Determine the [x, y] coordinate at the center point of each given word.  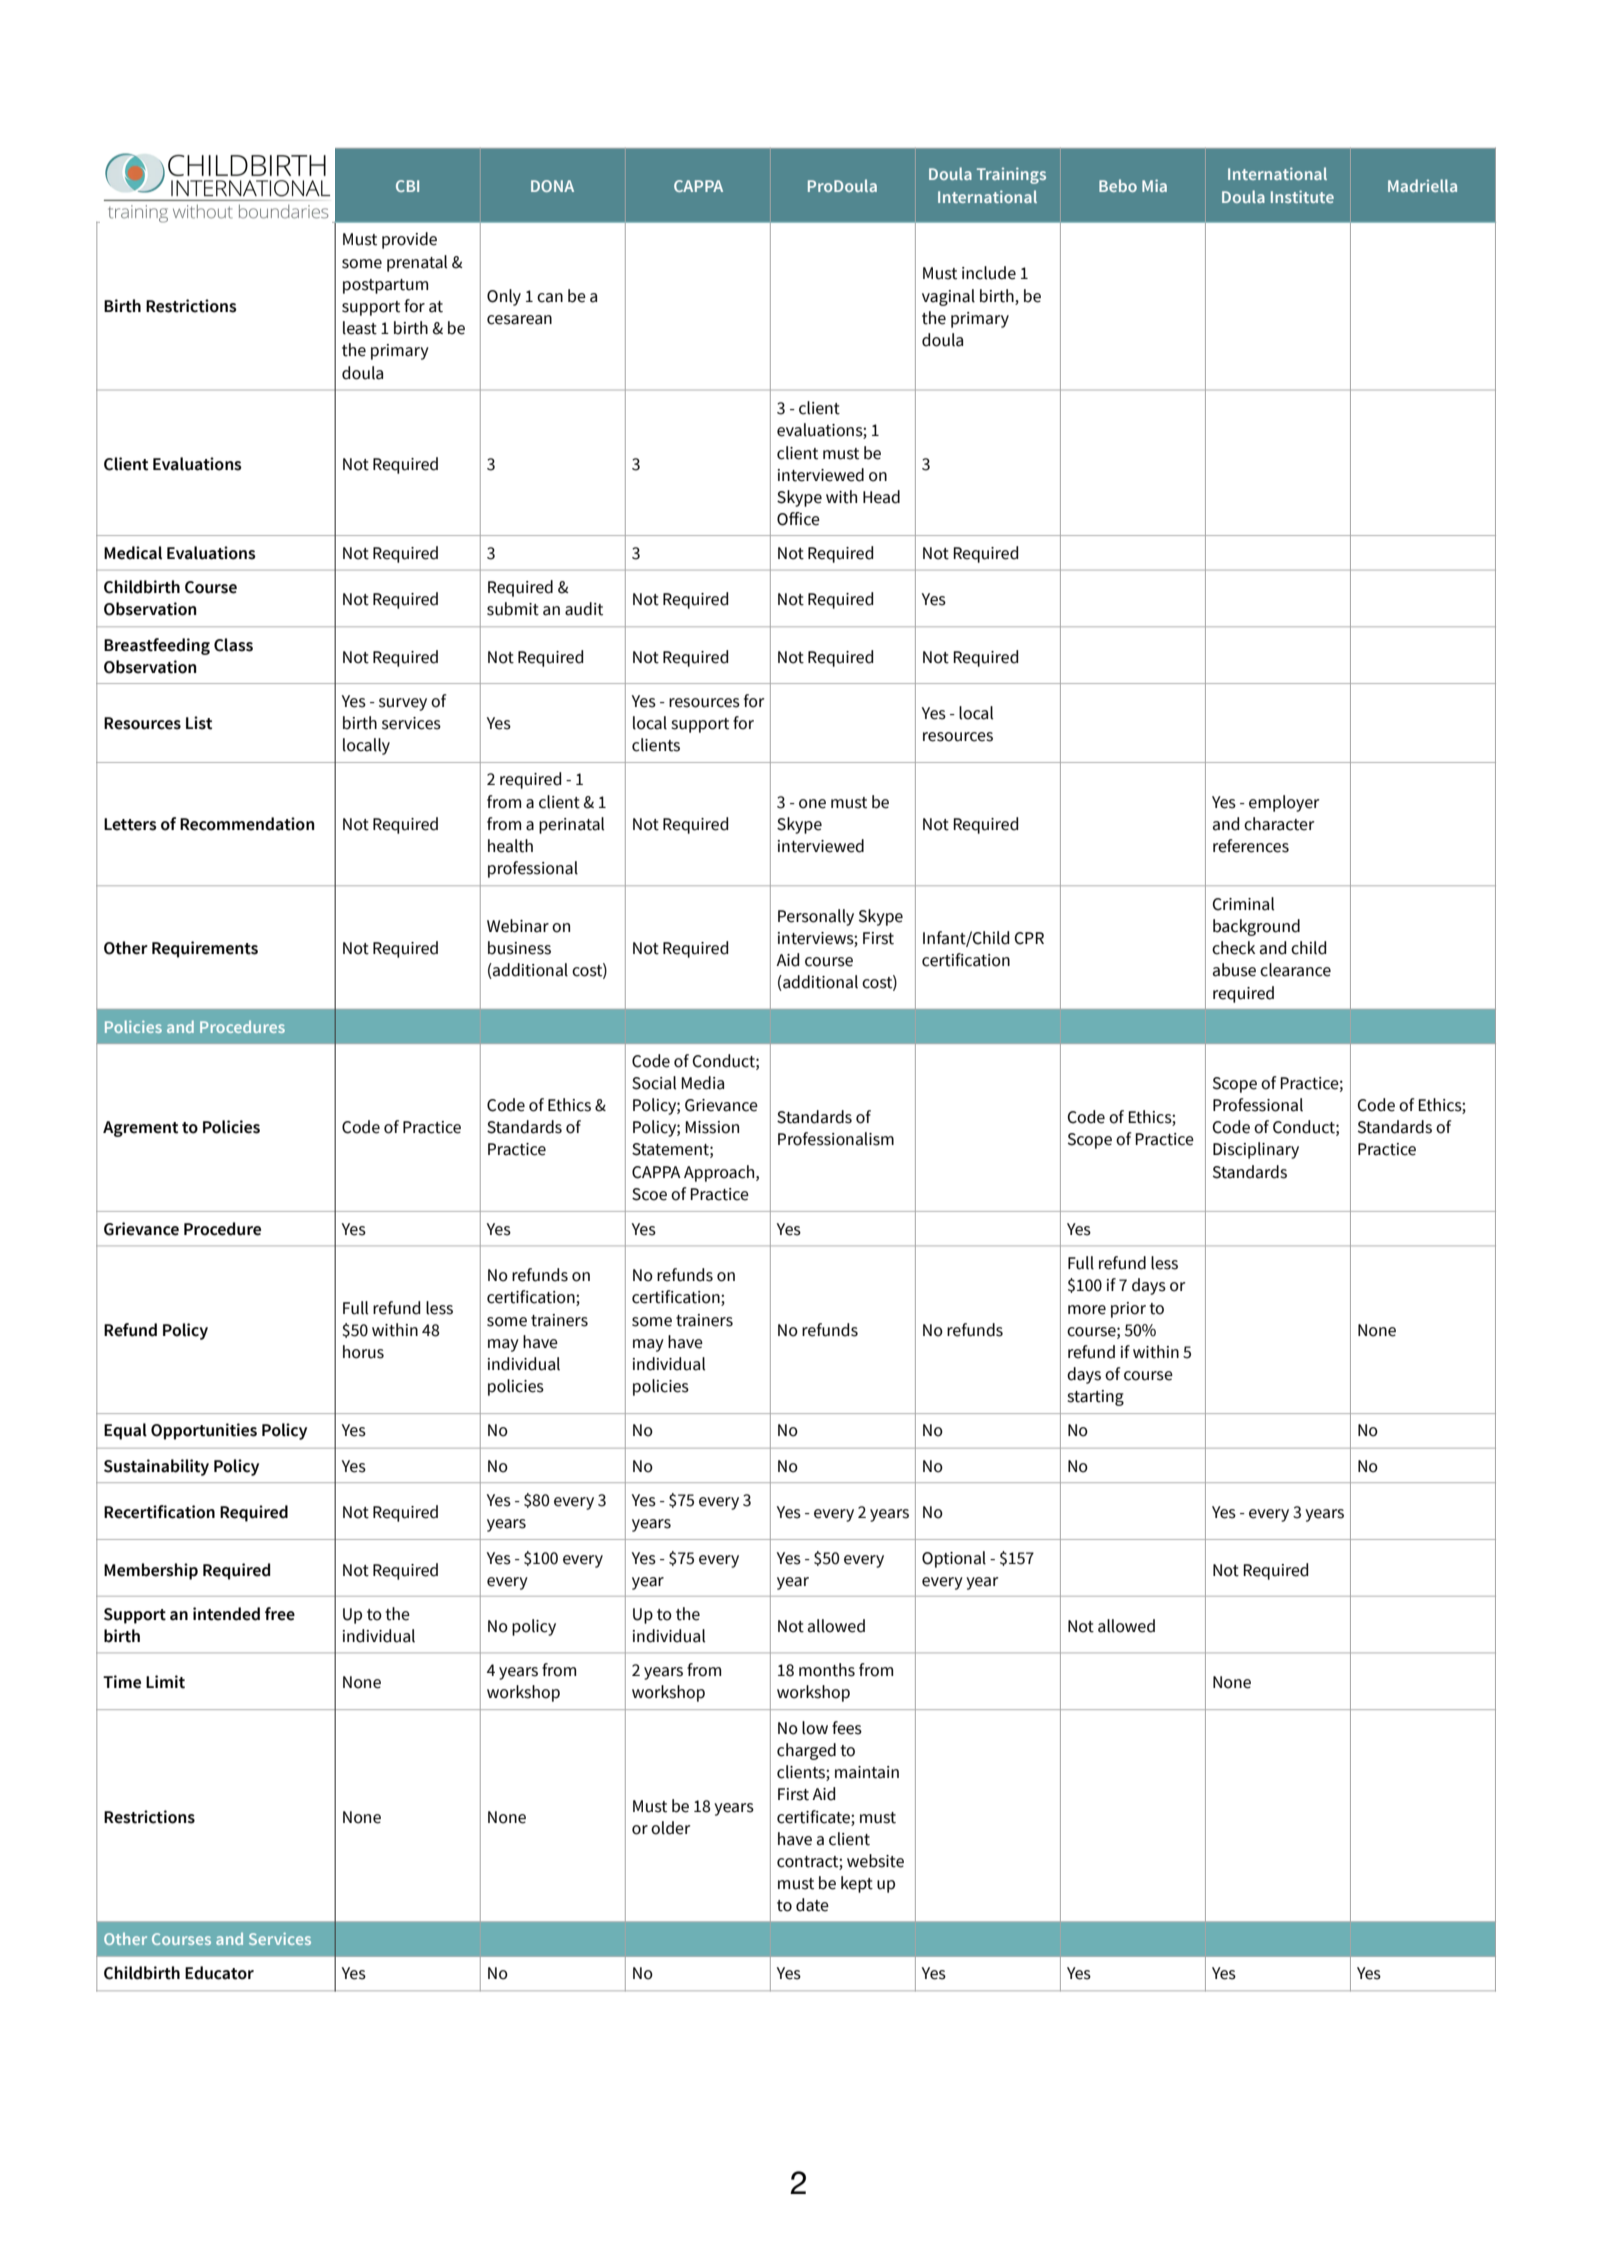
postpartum [385, 286]
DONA [552, 186]
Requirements [205, 949]
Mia [1154, 185]
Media [702, 1083]
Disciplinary [1256, 1150]
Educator [219, 1973]
